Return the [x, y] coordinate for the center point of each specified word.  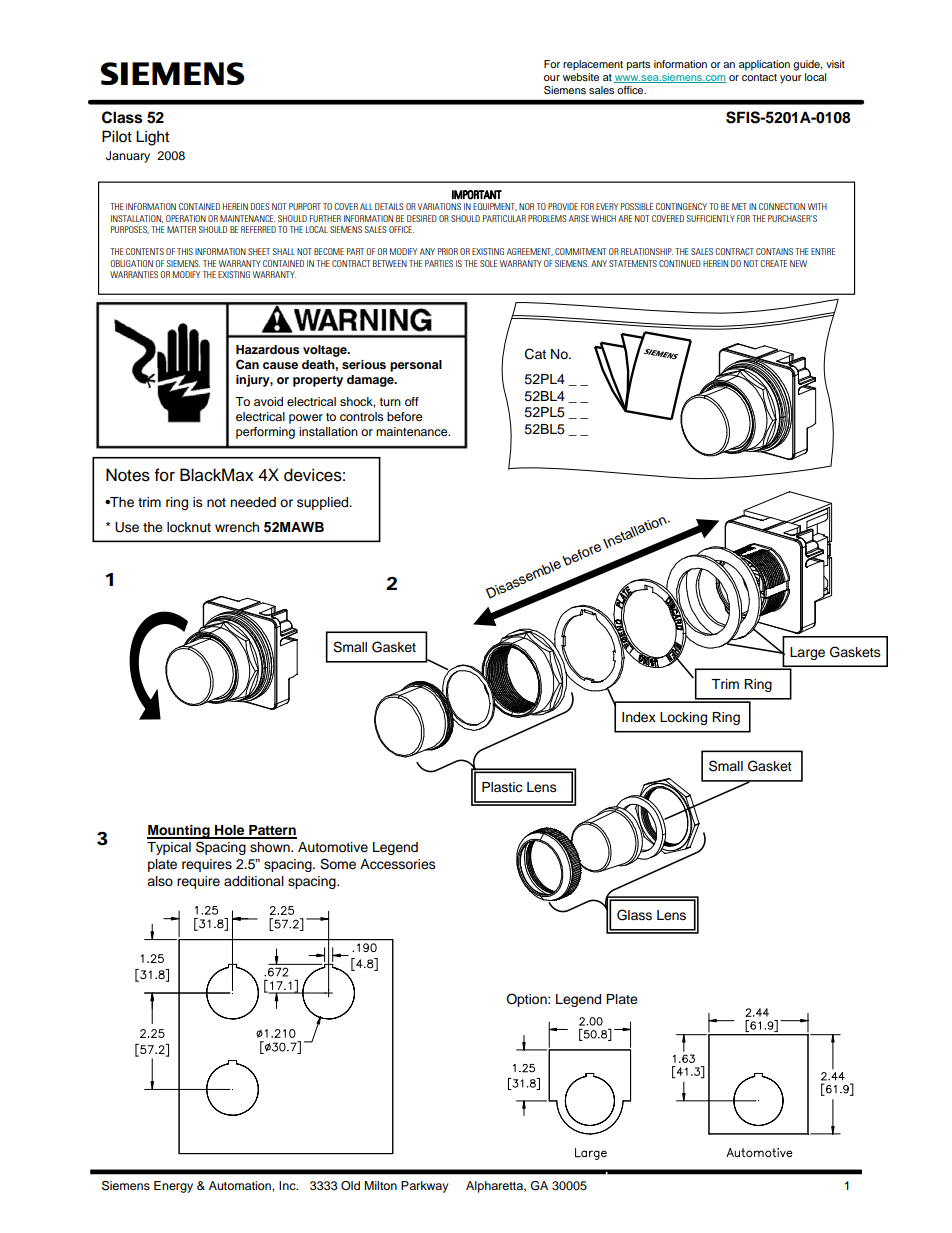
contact [759, 77]
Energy [173, 1187]
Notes [128, 475]
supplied [324, 503]
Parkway [424, 1187]
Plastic [502, 787]
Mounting [179, 832]
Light [152, 138]
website [581, 77]
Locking [683, 718]
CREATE [773, 263]
